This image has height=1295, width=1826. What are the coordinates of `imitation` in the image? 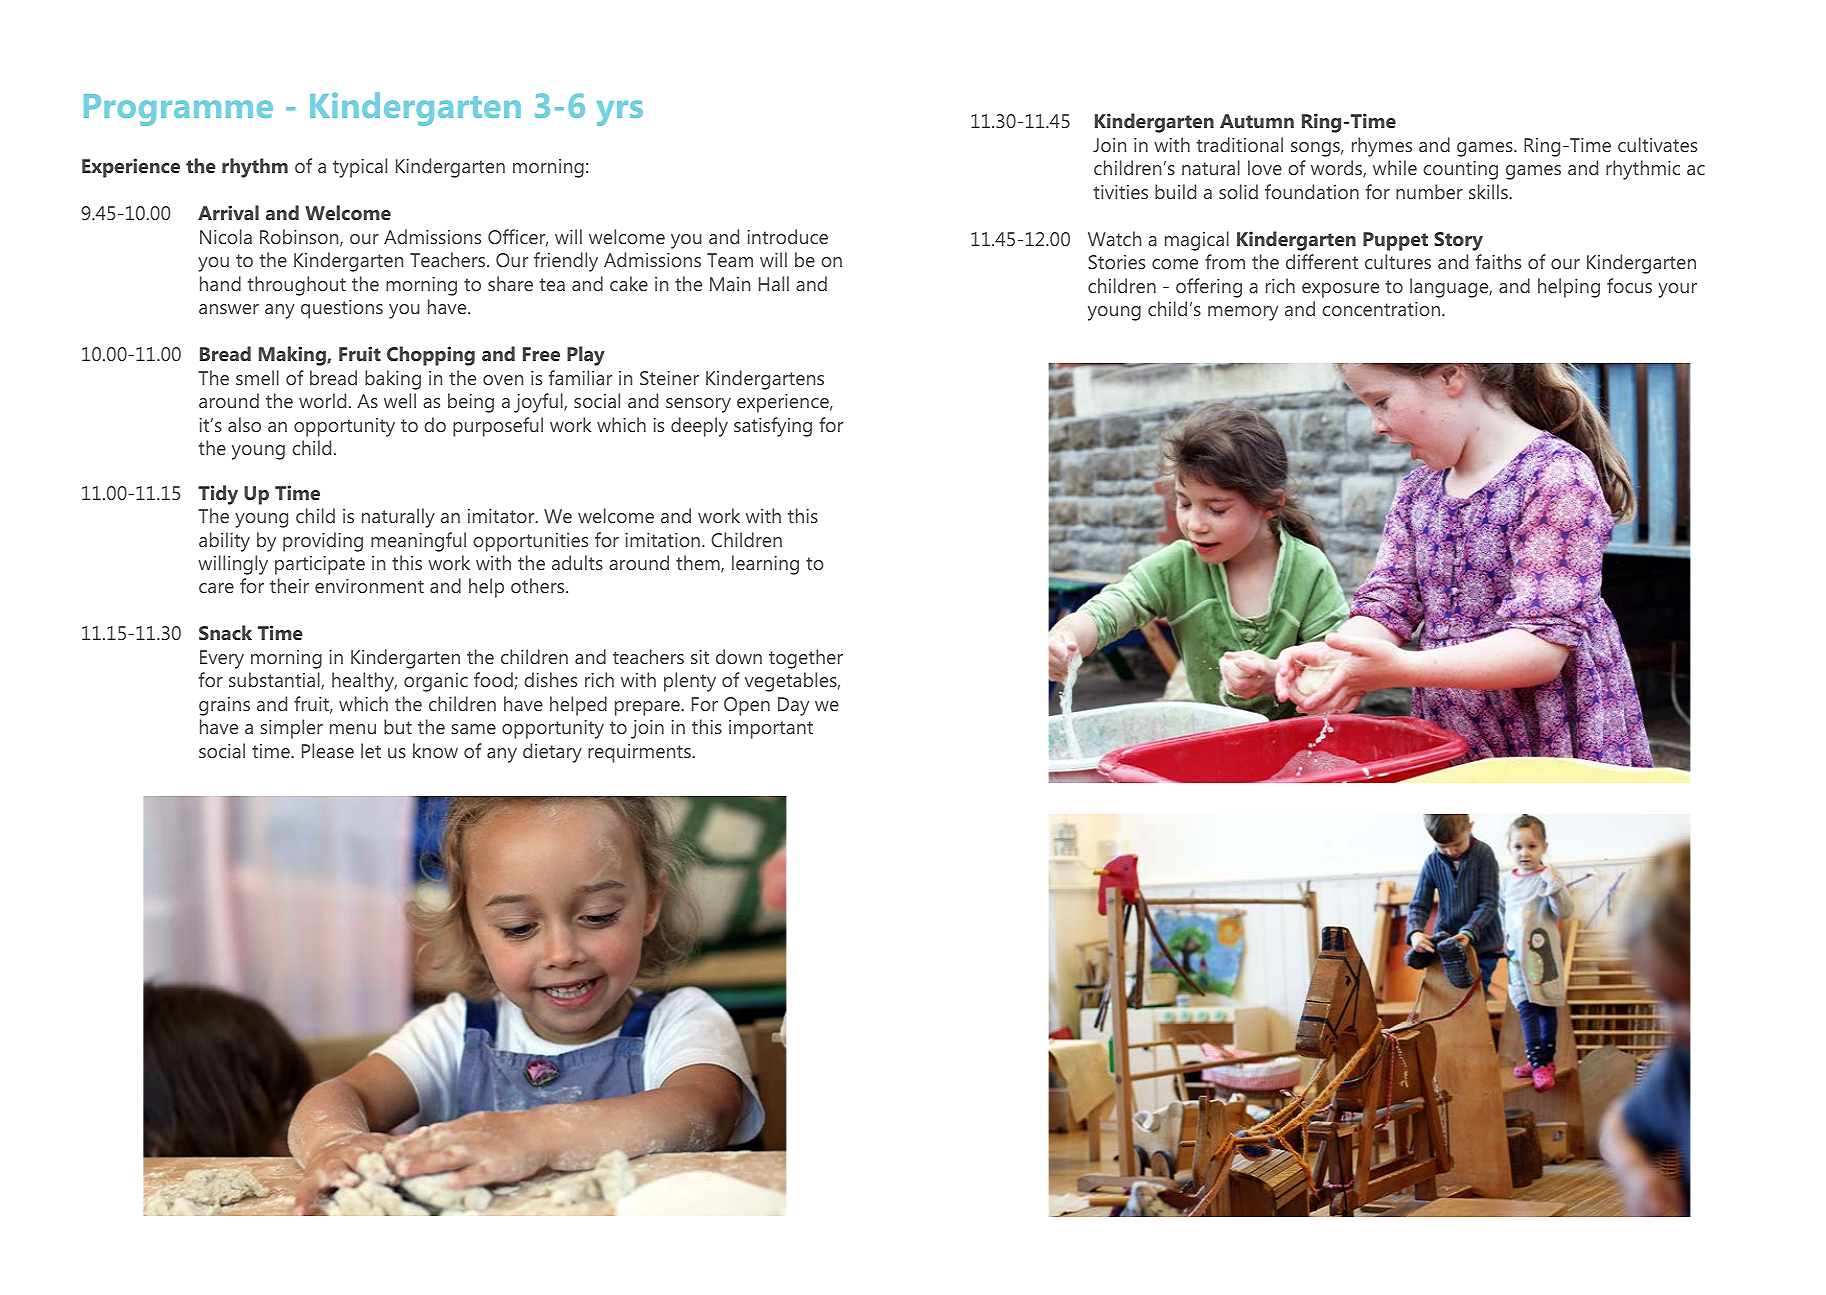 It's located at (662, 540).
